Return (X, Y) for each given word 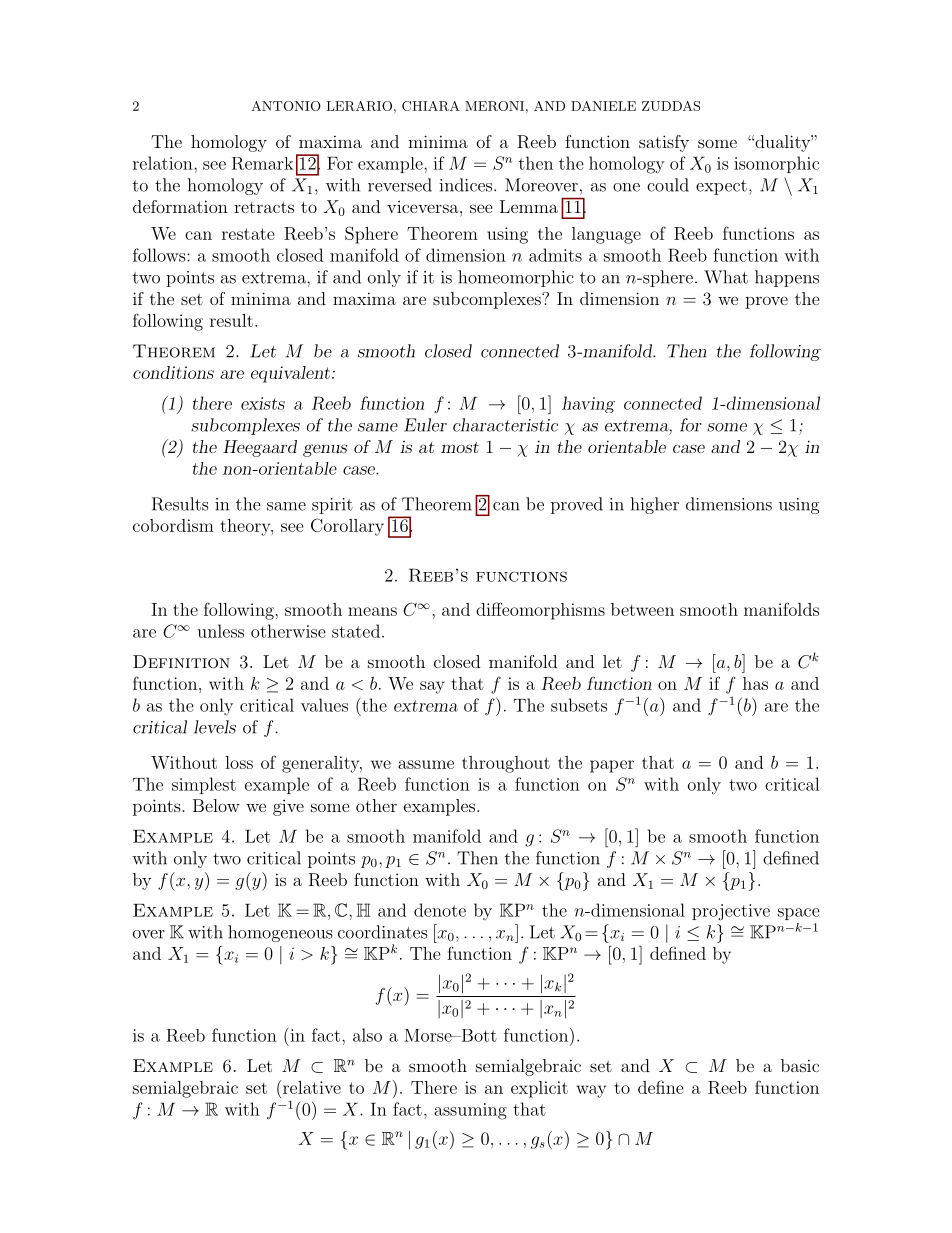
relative (310, 1087)
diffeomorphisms (540, 611)
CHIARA (431, 106)
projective (731, 912)
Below (216, 805)
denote (440, 910)
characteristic (505, 425)
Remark (262, 163)
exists (263, 403)
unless (220, 631)
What (726, 277)
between (642, 609)
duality (782, 143)
